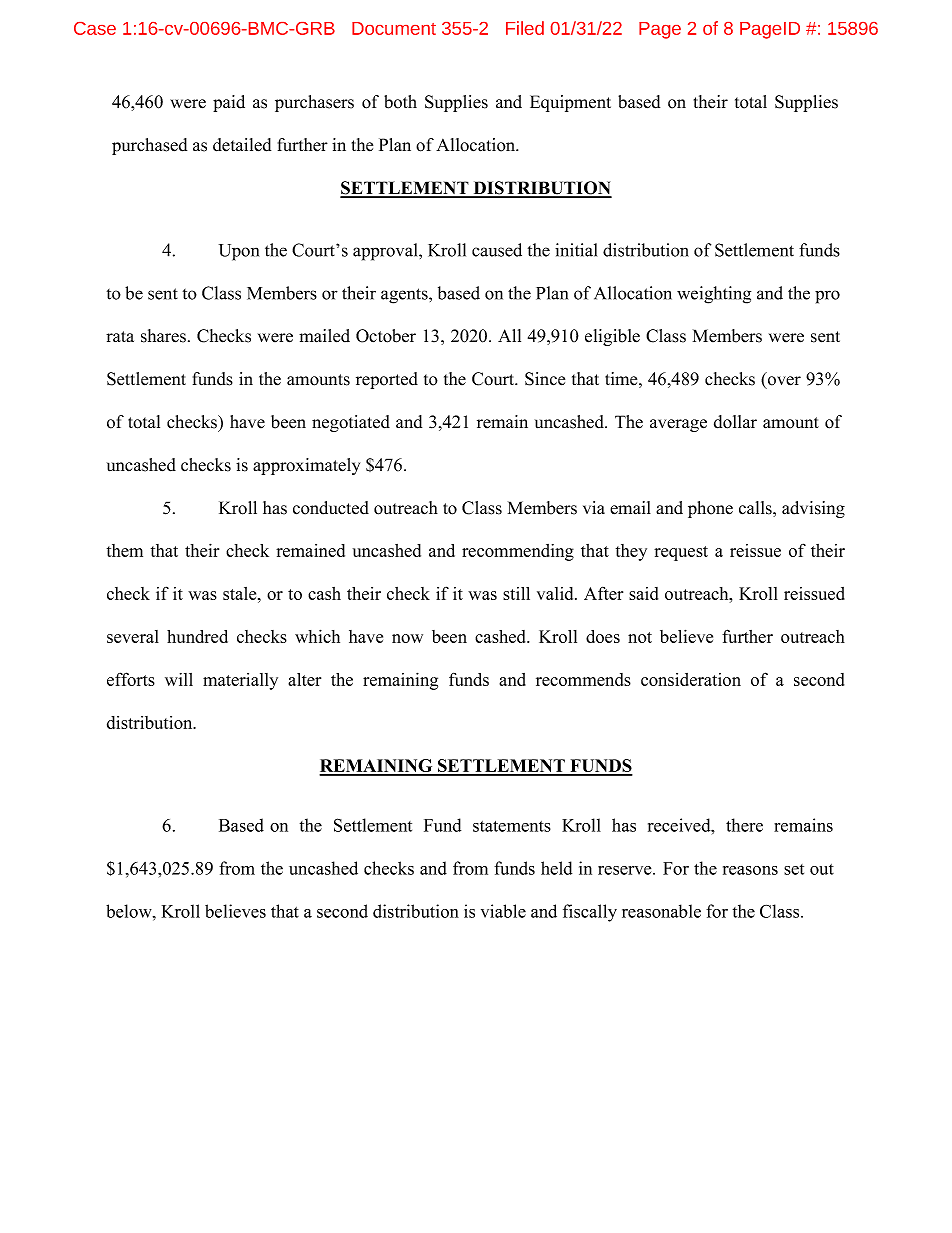  Describe the element at coordinates (351, 423) in the screenshot. I see `negotiated` at that location.
